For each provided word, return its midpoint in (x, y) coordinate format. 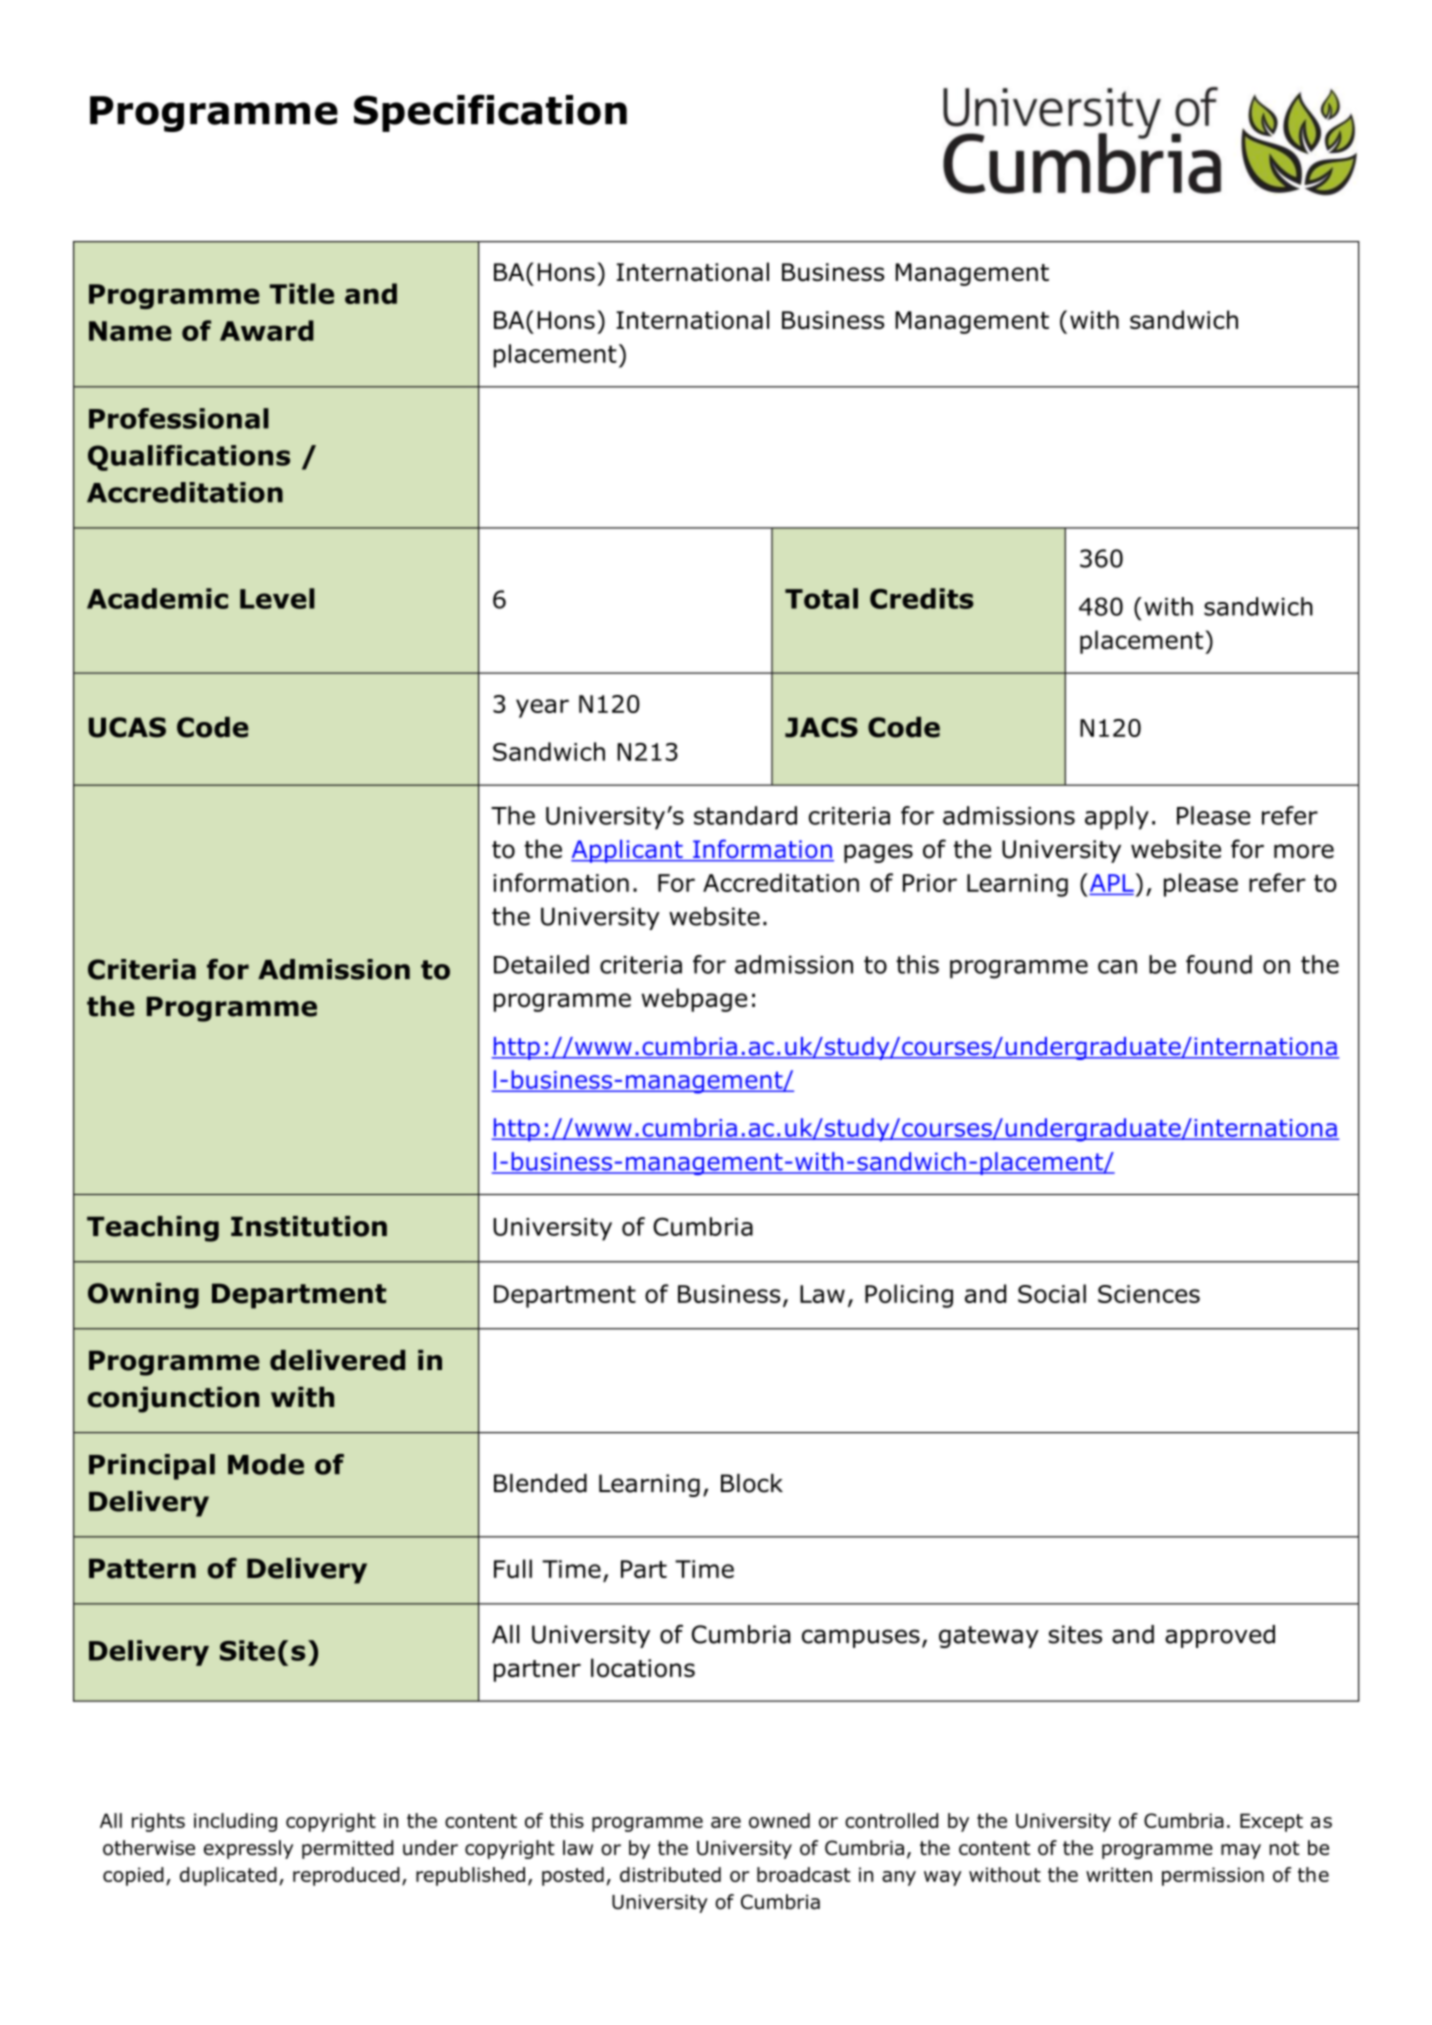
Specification (490, 113)
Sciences (1149, 1294)
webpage (694, 1000)
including (235, 1822)
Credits (922, 598)
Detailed (541, 964)
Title (302, 293)
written (1119, 1874)
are (726, 1822)
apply (1117, 818)
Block (752, 1483)
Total (821, 598)
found (1219, 964)
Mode (266, 1464)
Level (277, 598)
